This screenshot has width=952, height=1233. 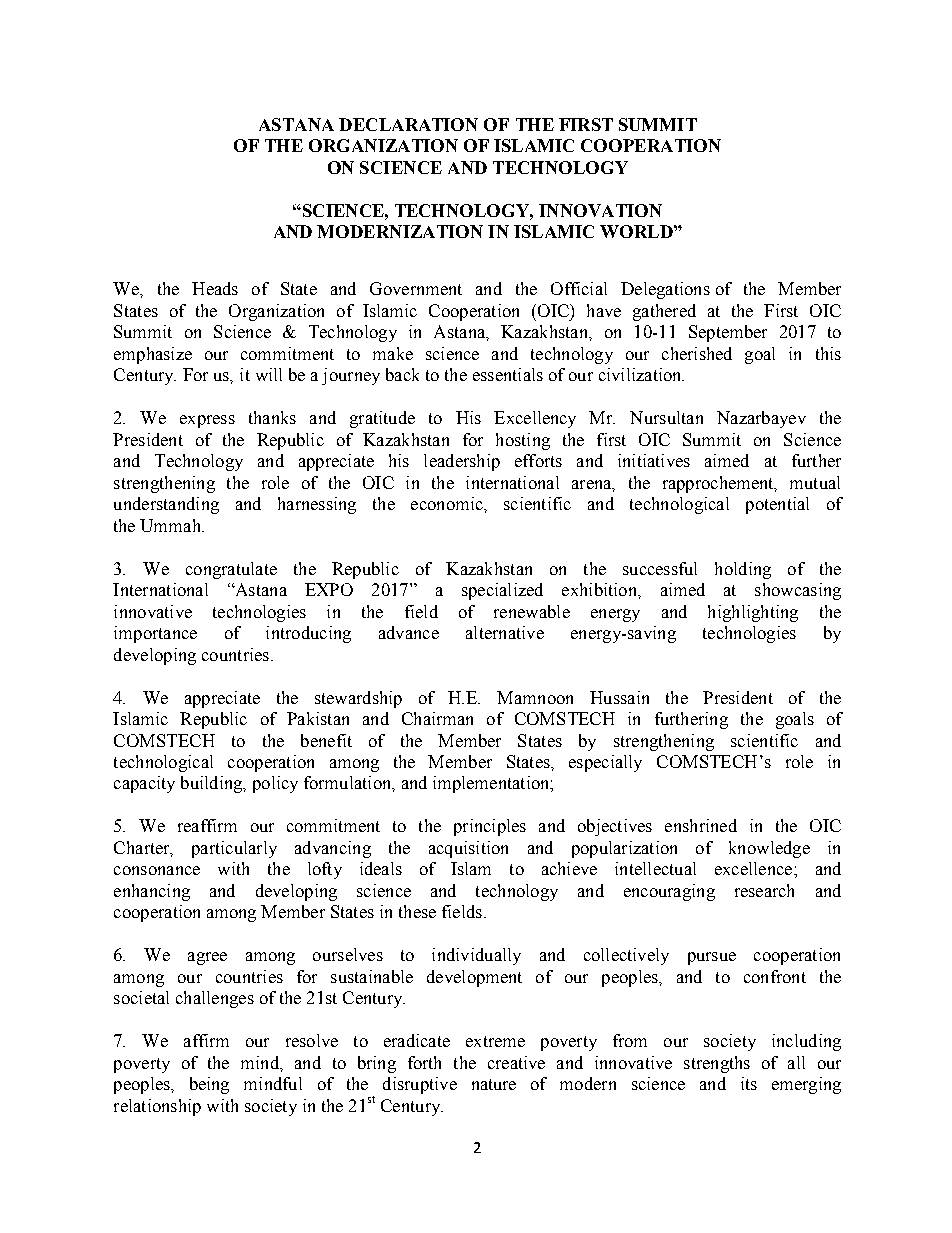 What do you see at coordinates (468, 849) in the screenshot?
I see `acquisition` at bounding box center [468, 849].
